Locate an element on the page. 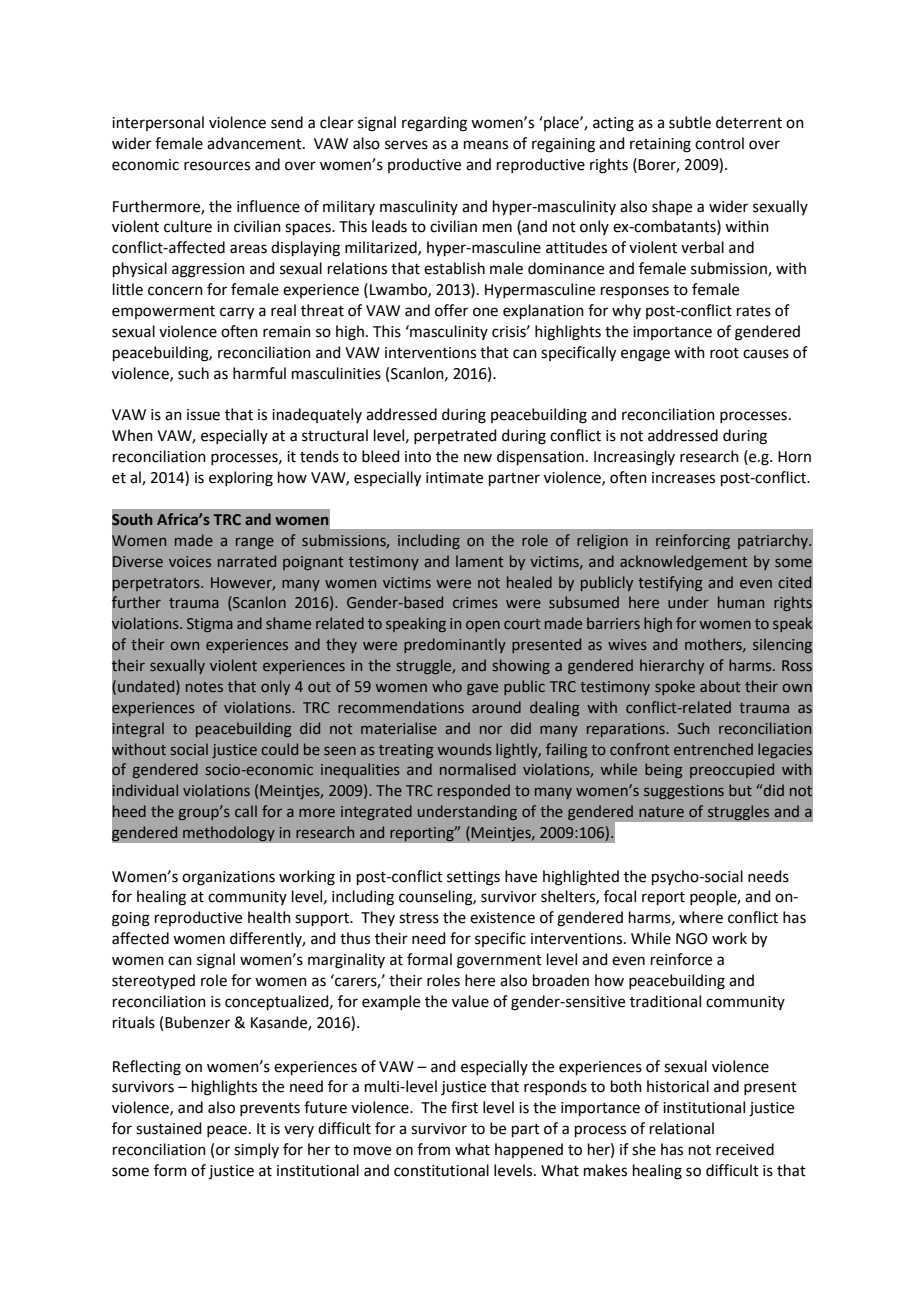 The height and width of the document is (1309, 924). control is located at coordinates (719, 143).
